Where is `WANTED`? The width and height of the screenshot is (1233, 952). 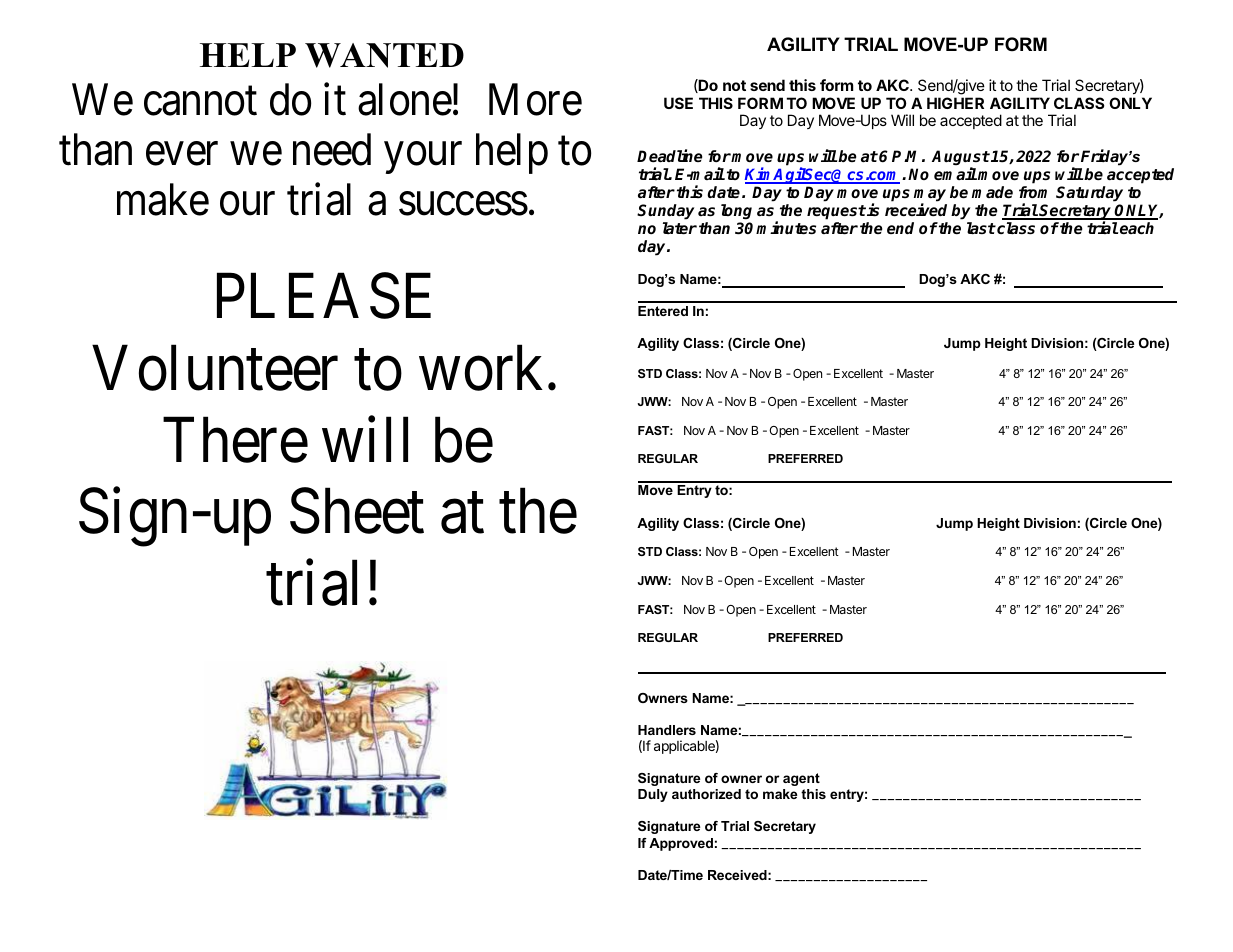
WANTED is located at coordinates (384, 55).
